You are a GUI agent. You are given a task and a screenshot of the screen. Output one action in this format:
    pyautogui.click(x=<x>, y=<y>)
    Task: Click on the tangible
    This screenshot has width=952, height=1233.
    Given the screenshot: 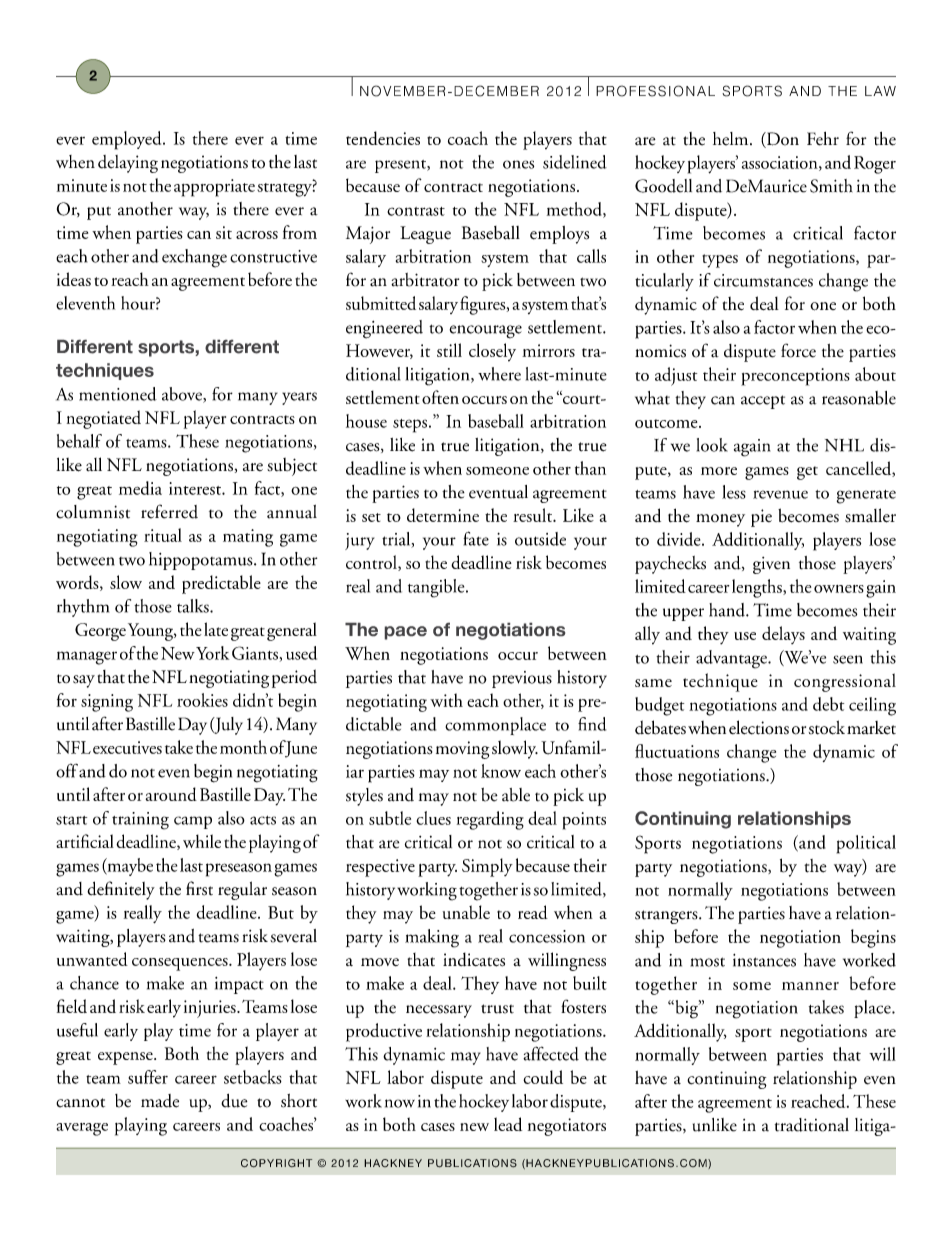 What is the action you would take?
    pyautogui.click(x=437, y=588)
